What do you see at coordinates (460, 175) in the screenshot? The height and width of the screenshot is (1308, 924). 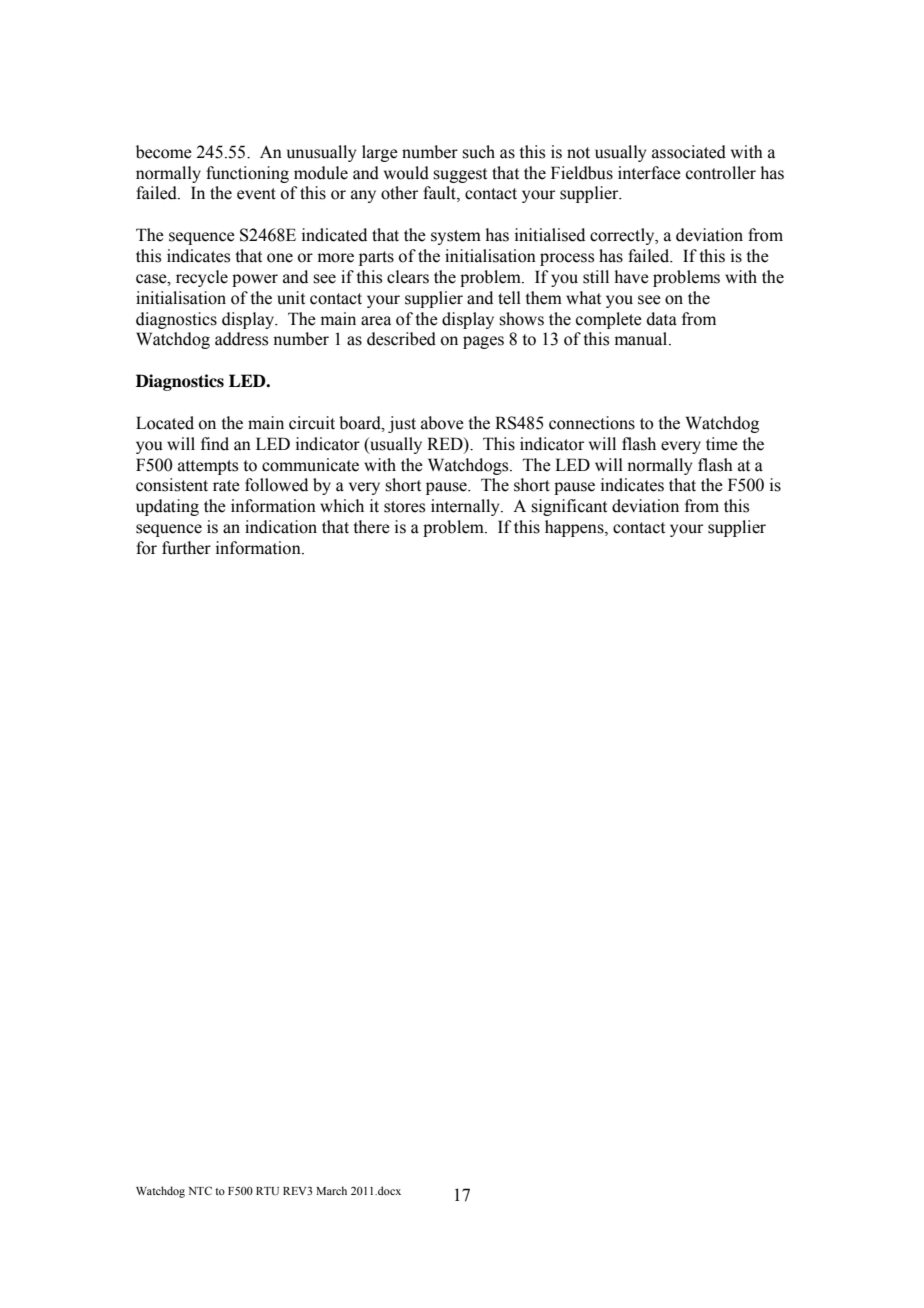 I see `suggest` at bounding box center [460, 175].
